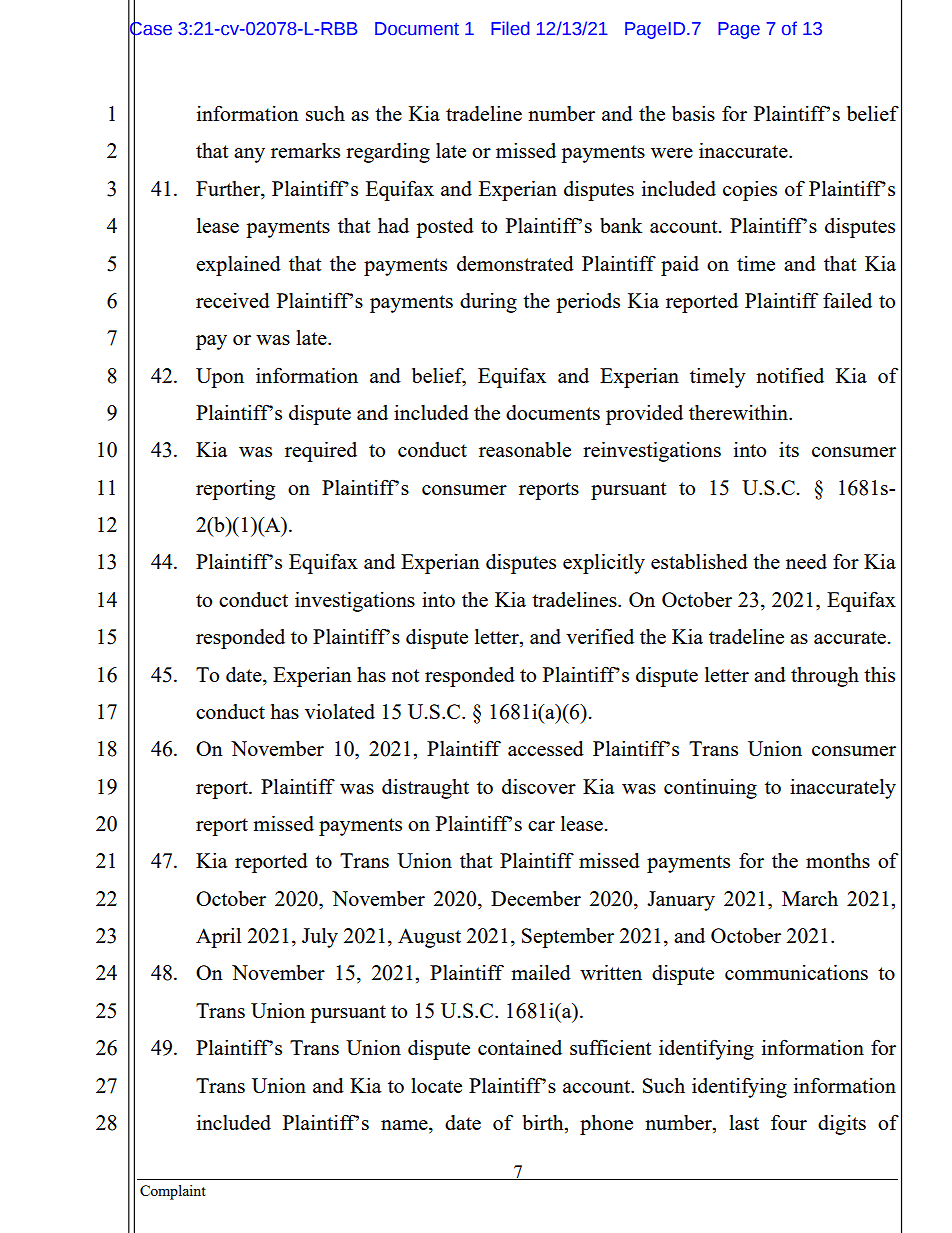 The width and height of the screenshot is (952, 1233). Describe the element at coordinates (249, 155) in the screenshot. I see `any` at that location.
